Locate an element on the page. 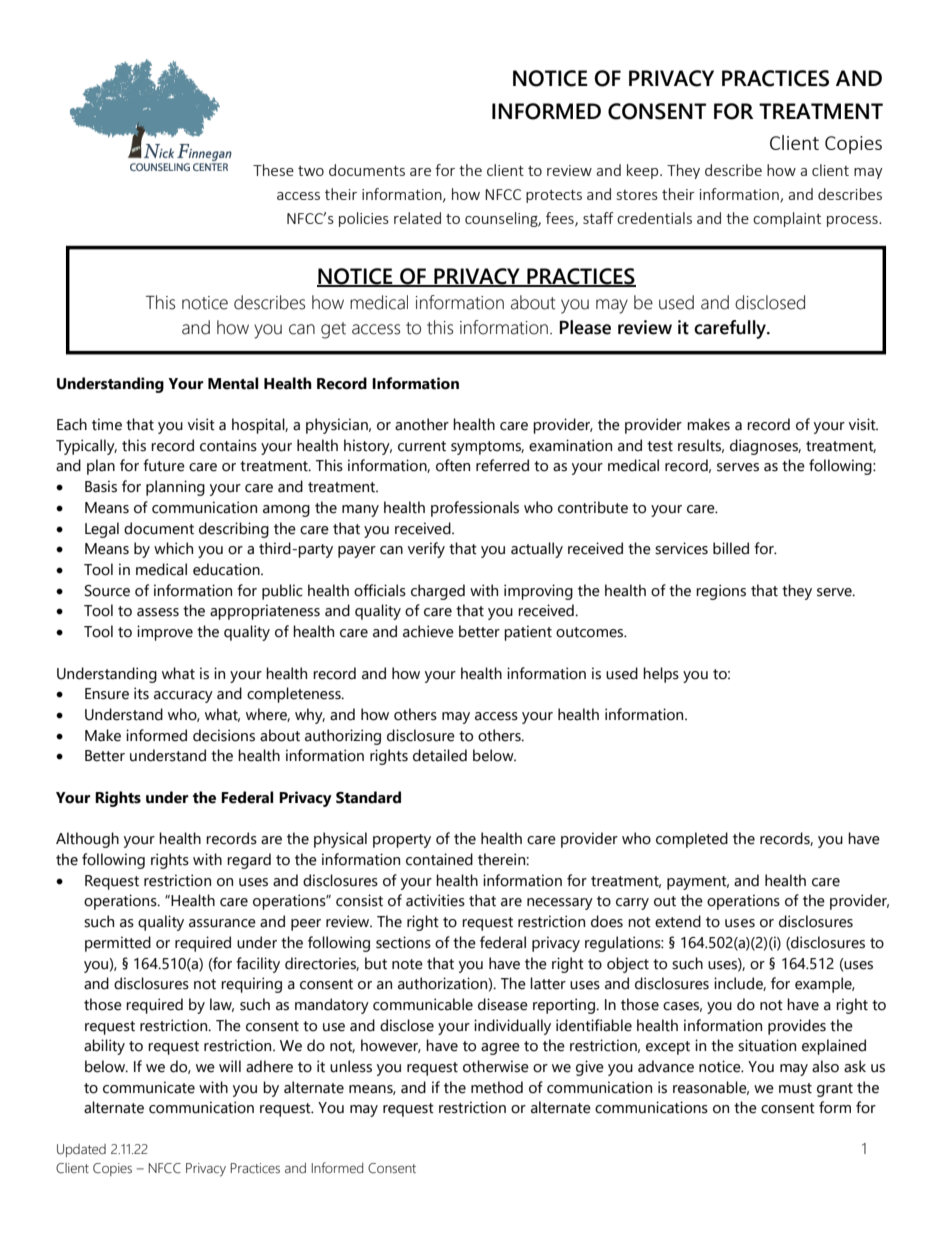 The width and height of the image is (952, 1233). complaint is located at coordinates (787, 219).
